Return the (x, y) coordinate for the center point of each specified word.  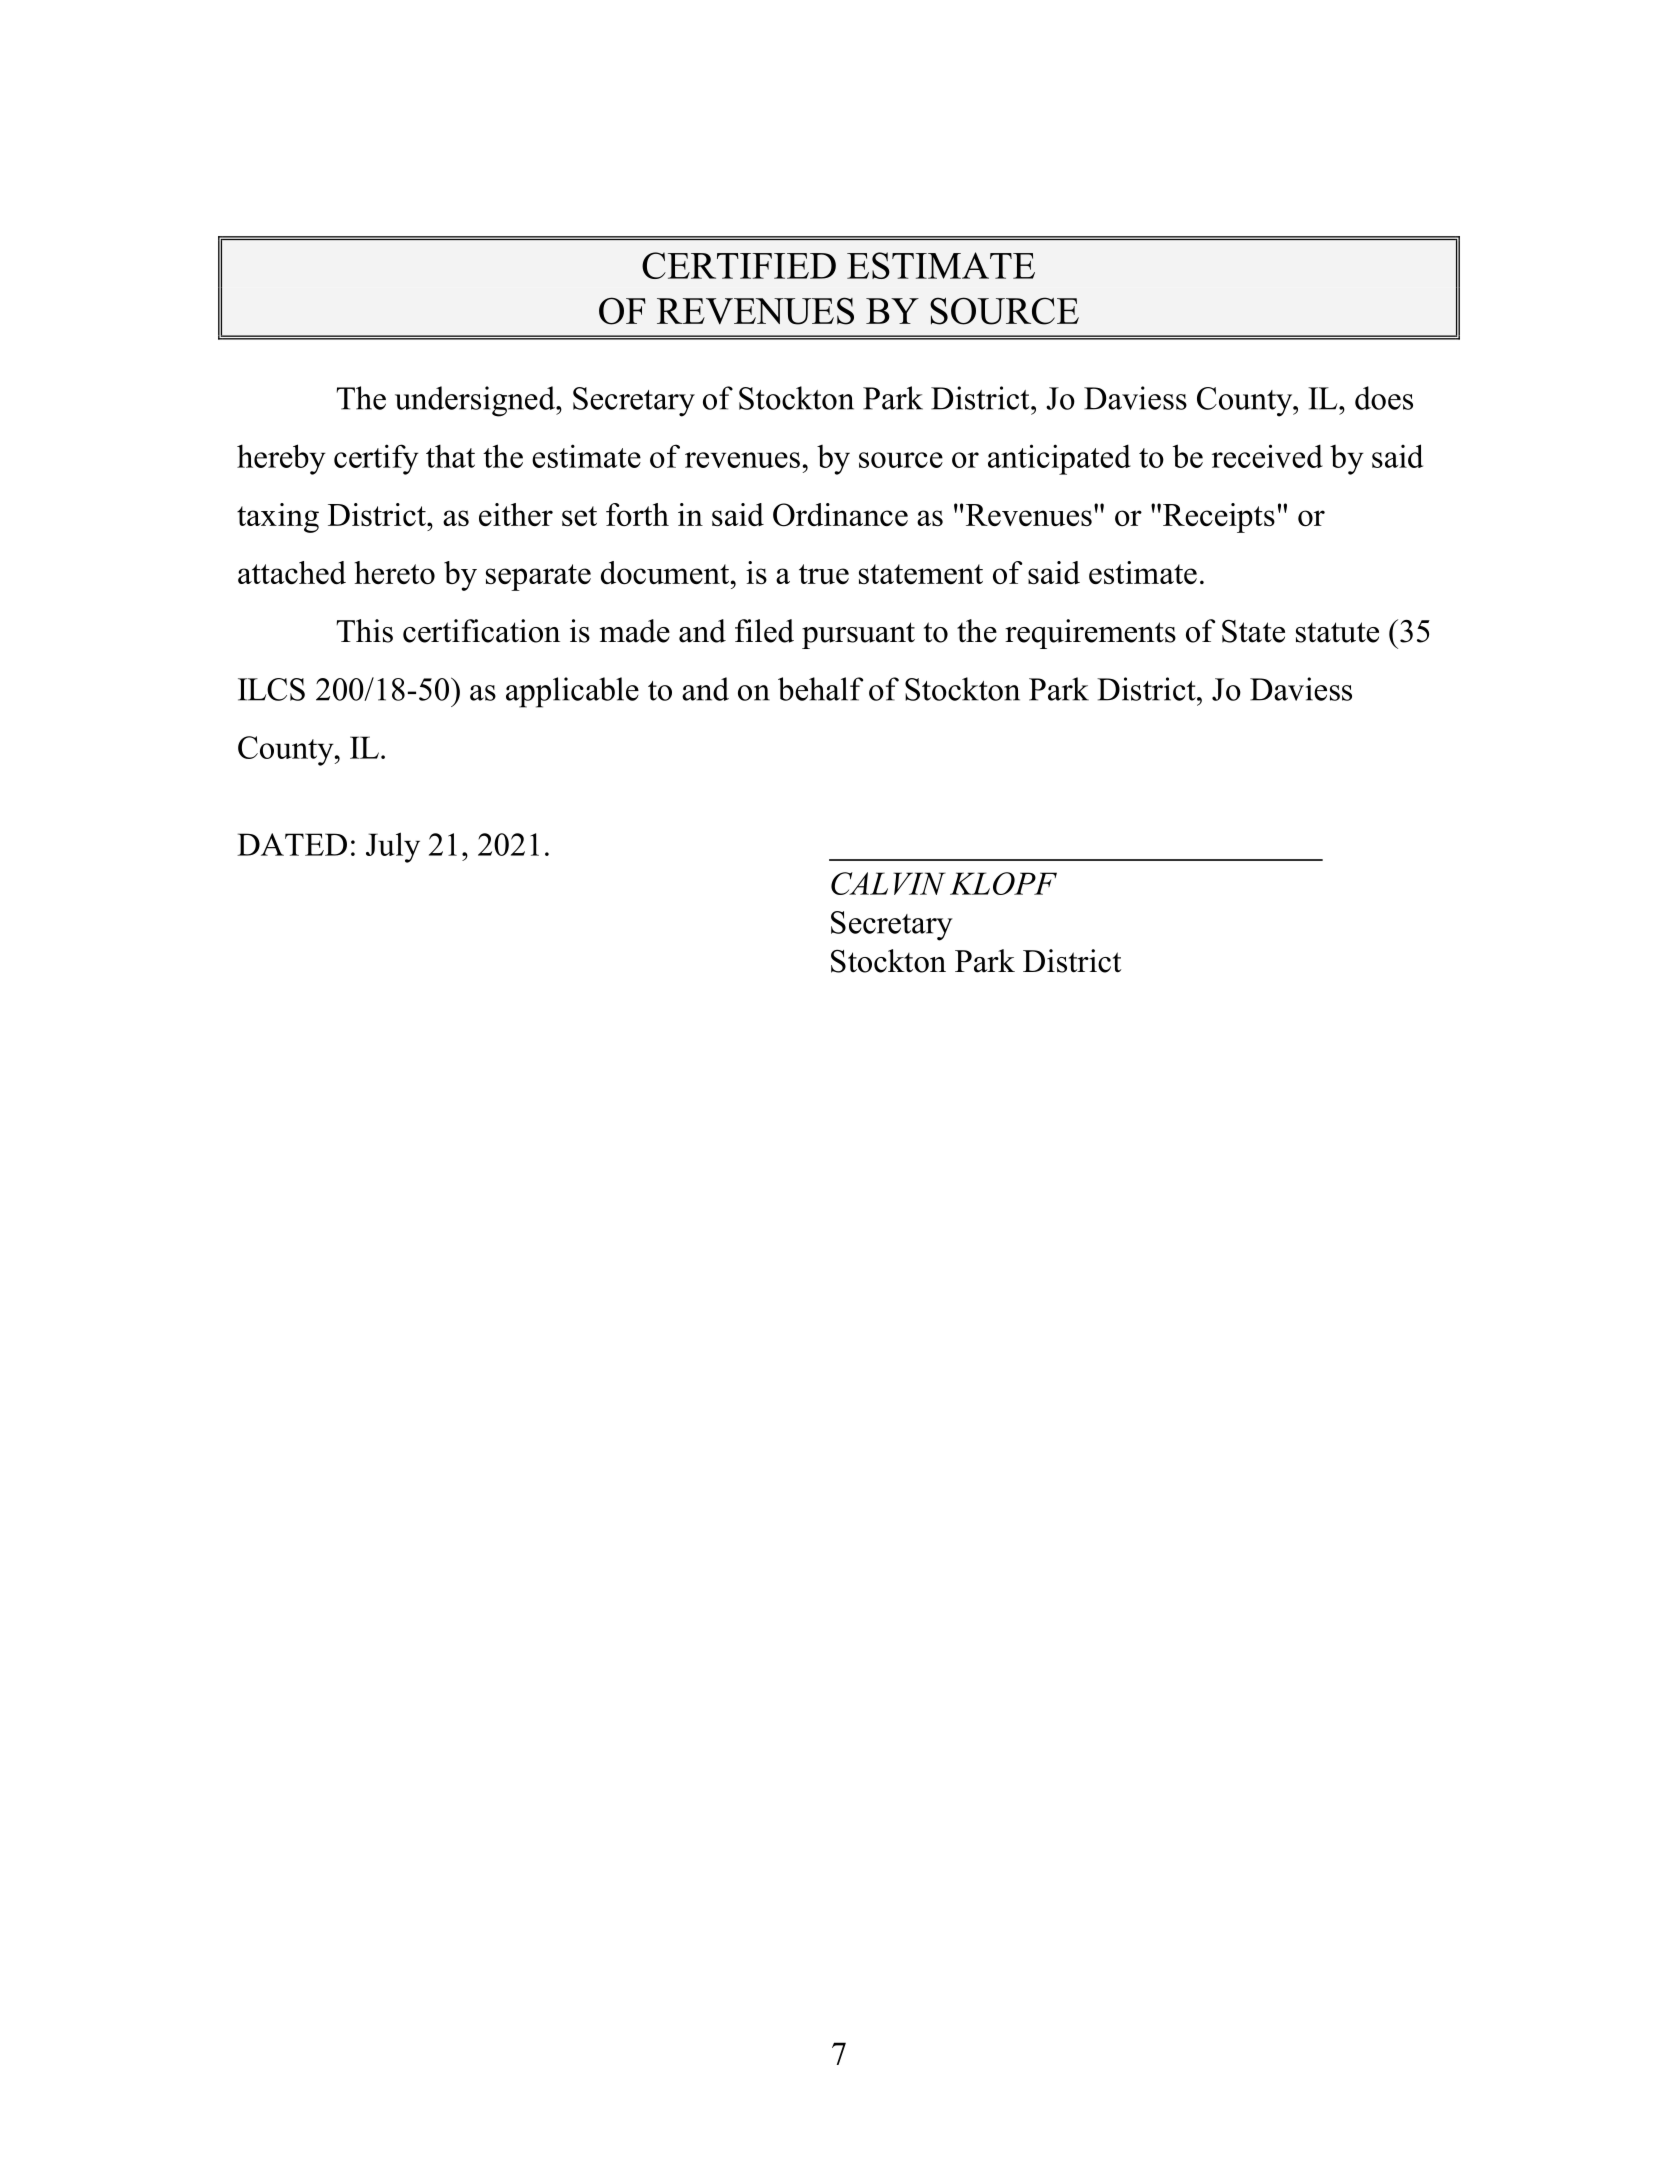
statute (1337, 632)
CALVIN (888, 883)
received (1267, 456)
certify (376, 459)
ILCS (271, 689)
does (1384, 398)
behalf (820, 689)
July (393, 847)
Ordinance (840, 515)
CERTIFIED (739, 265)
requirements (1090, 634)
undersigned (476, 401)
